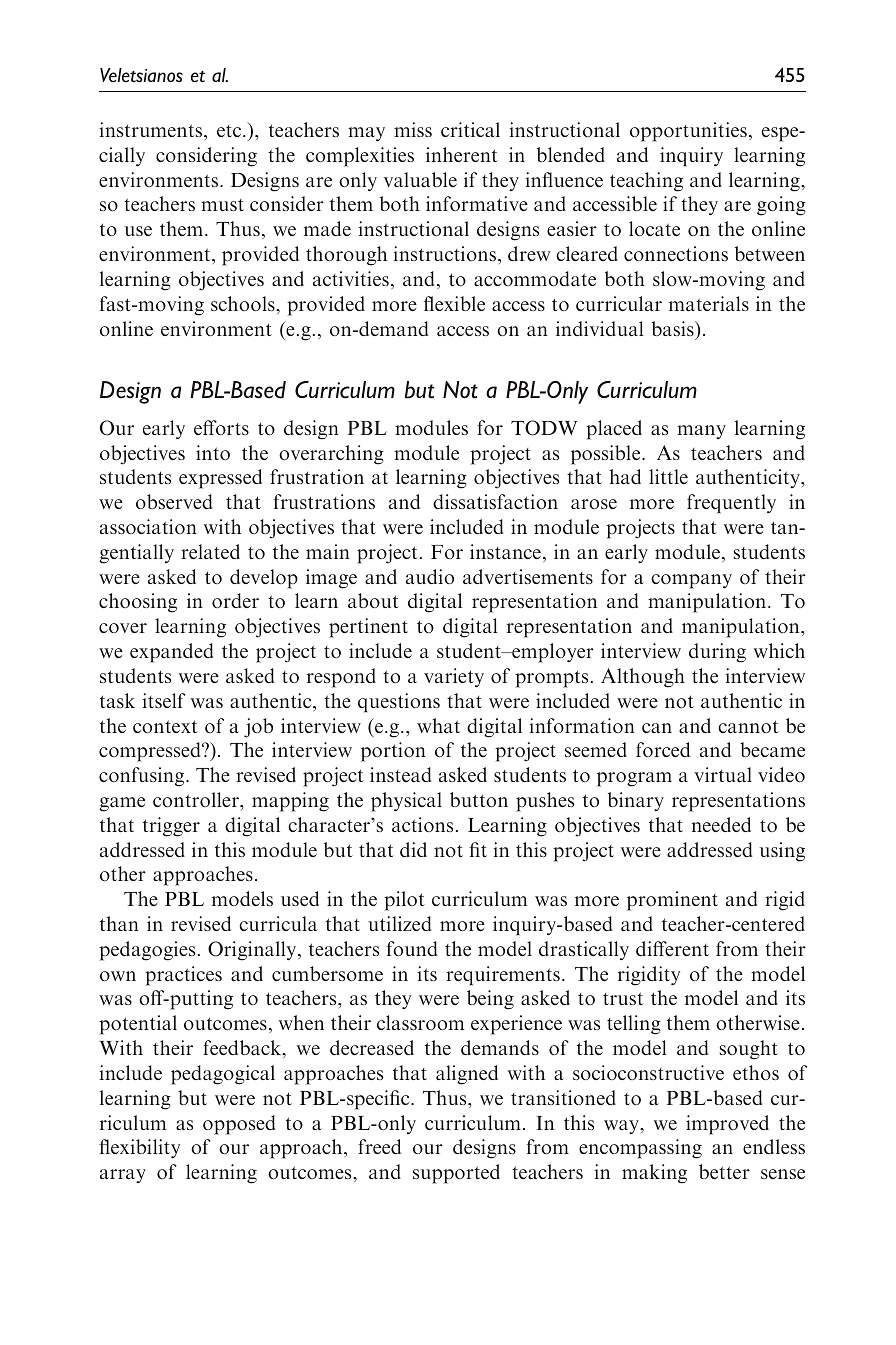  What do you see at coordinates (462, 154) in the page?
I see `inherent` at bounding box center [462, 154].
